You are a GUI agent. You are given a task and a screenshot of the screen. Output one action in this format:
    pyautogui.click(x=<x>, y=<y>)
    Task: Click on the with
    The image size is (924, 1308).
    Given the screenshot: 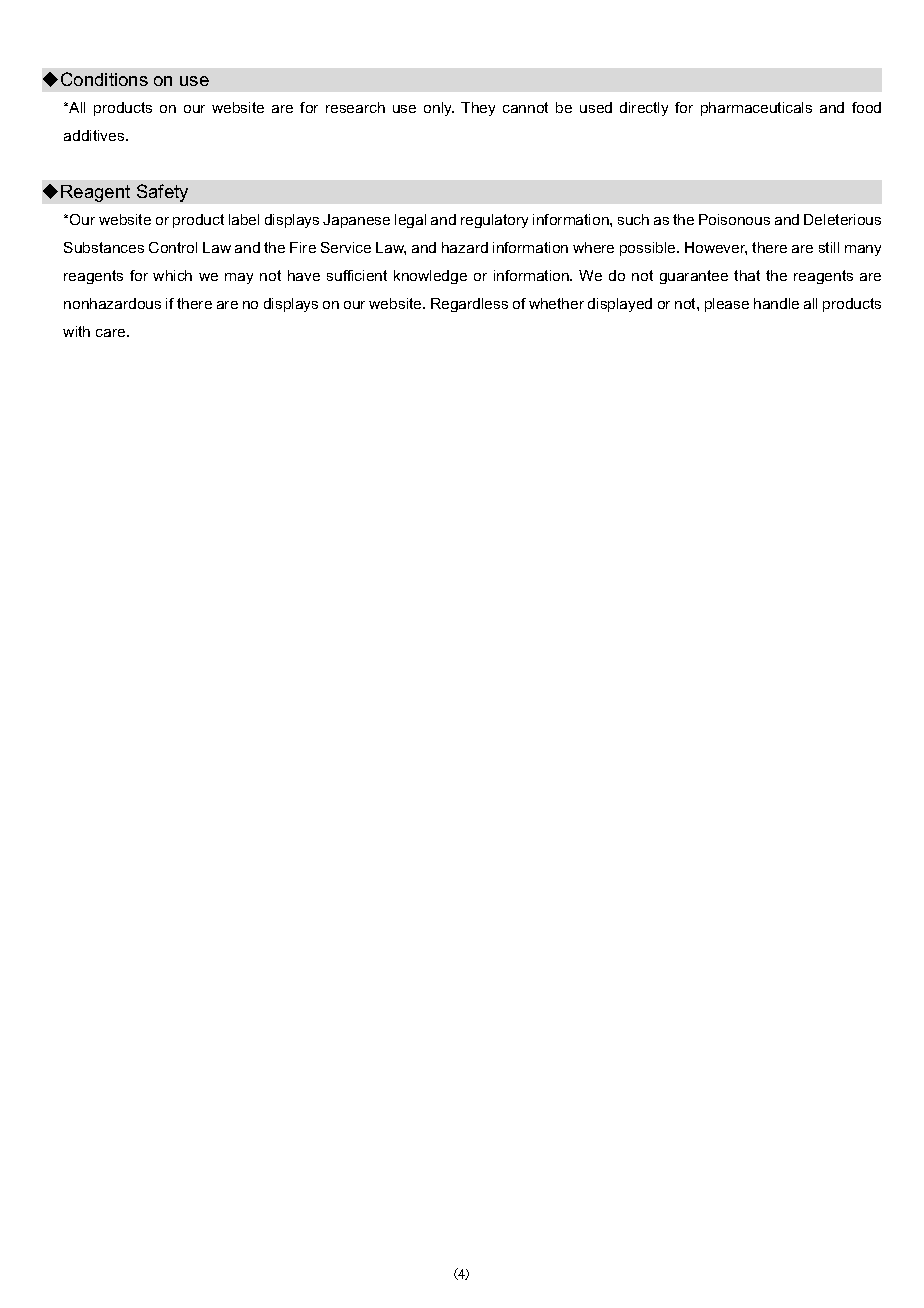 What is the action you would take?
    pyautogui.click(x=76, y=331)
